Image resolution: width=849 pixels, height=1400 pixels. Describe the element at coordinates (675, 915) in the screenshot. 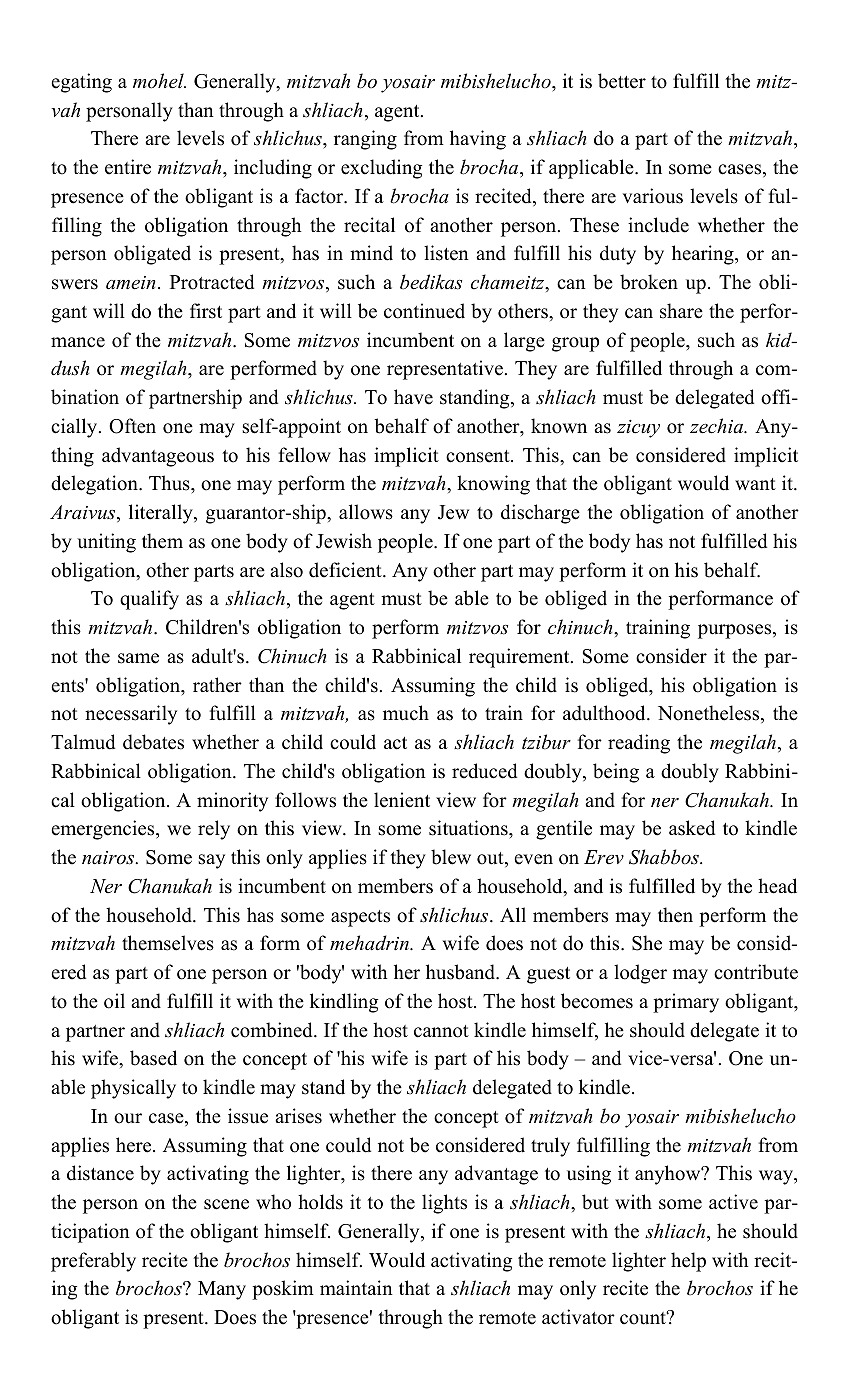

I see `then` at that location.
